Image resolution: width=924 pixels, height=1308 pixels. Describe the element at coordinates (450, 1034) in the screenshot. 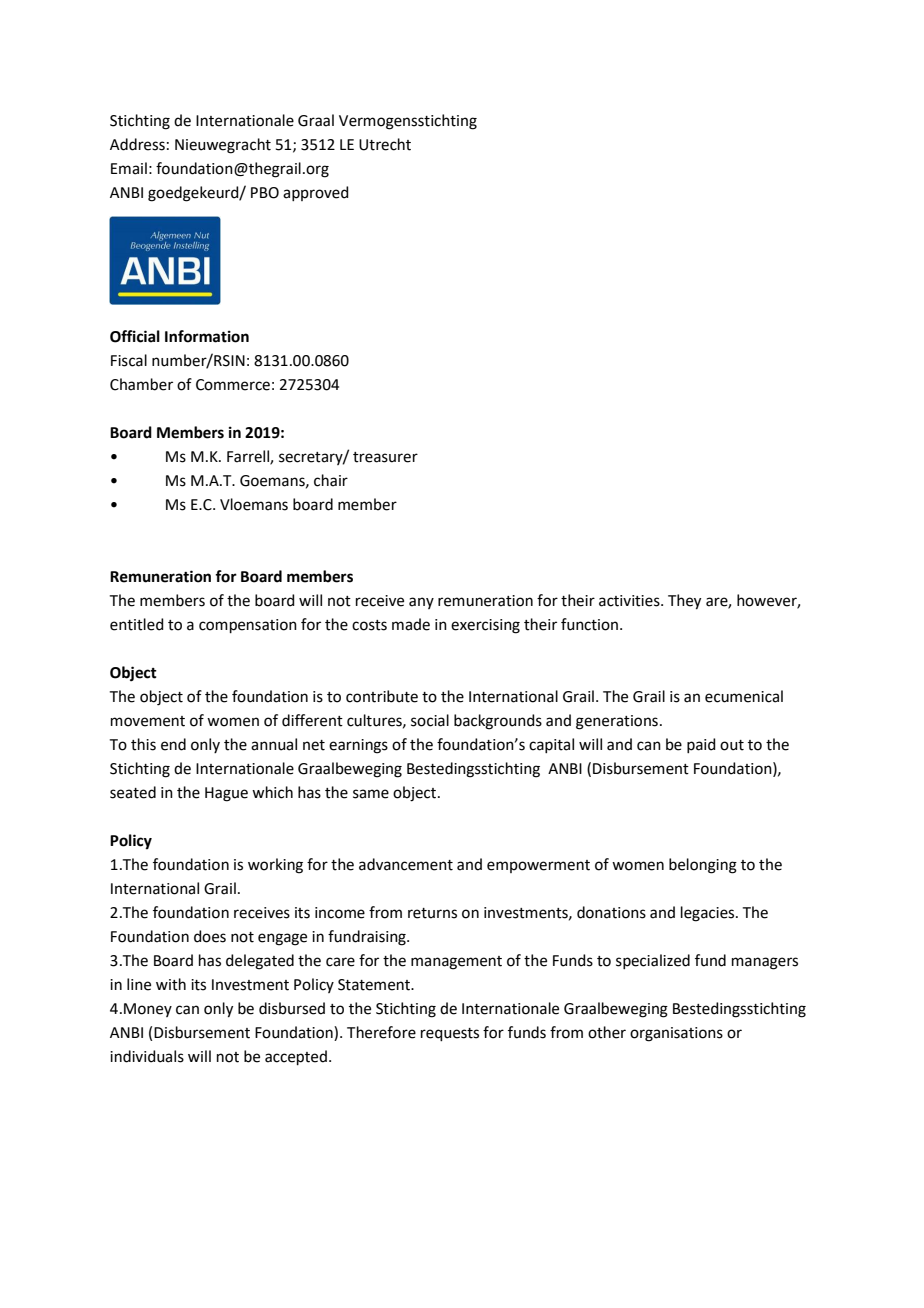

I see `requests` at that location.
